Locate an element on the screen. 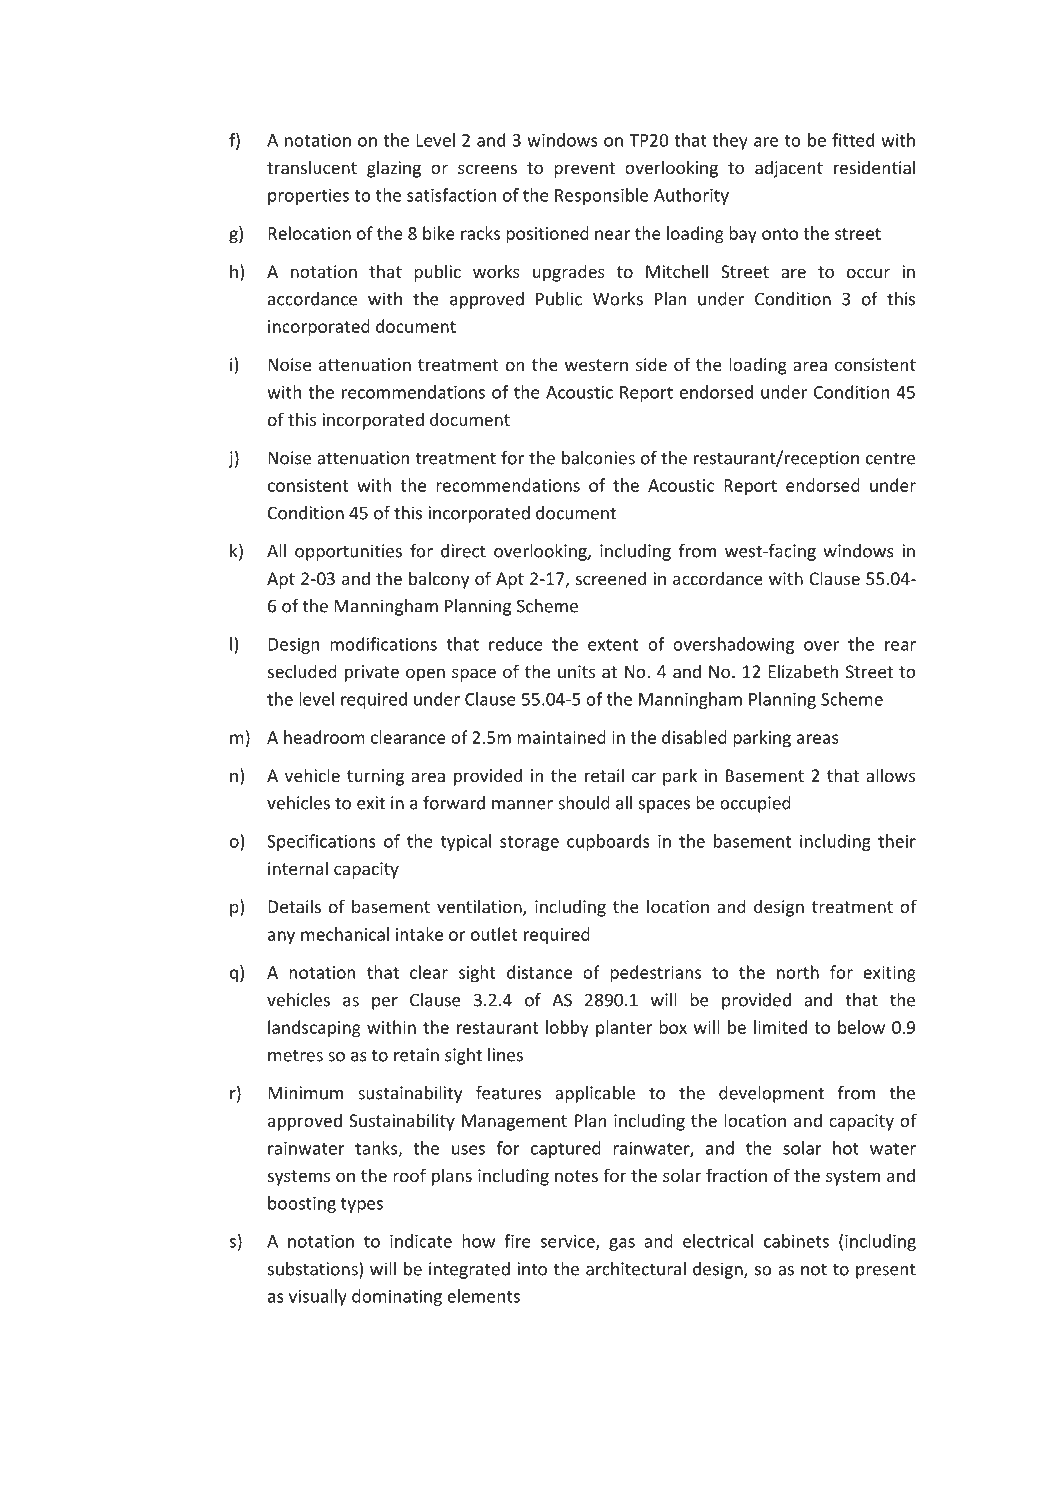  screened is located at coordinates (611, 578).
